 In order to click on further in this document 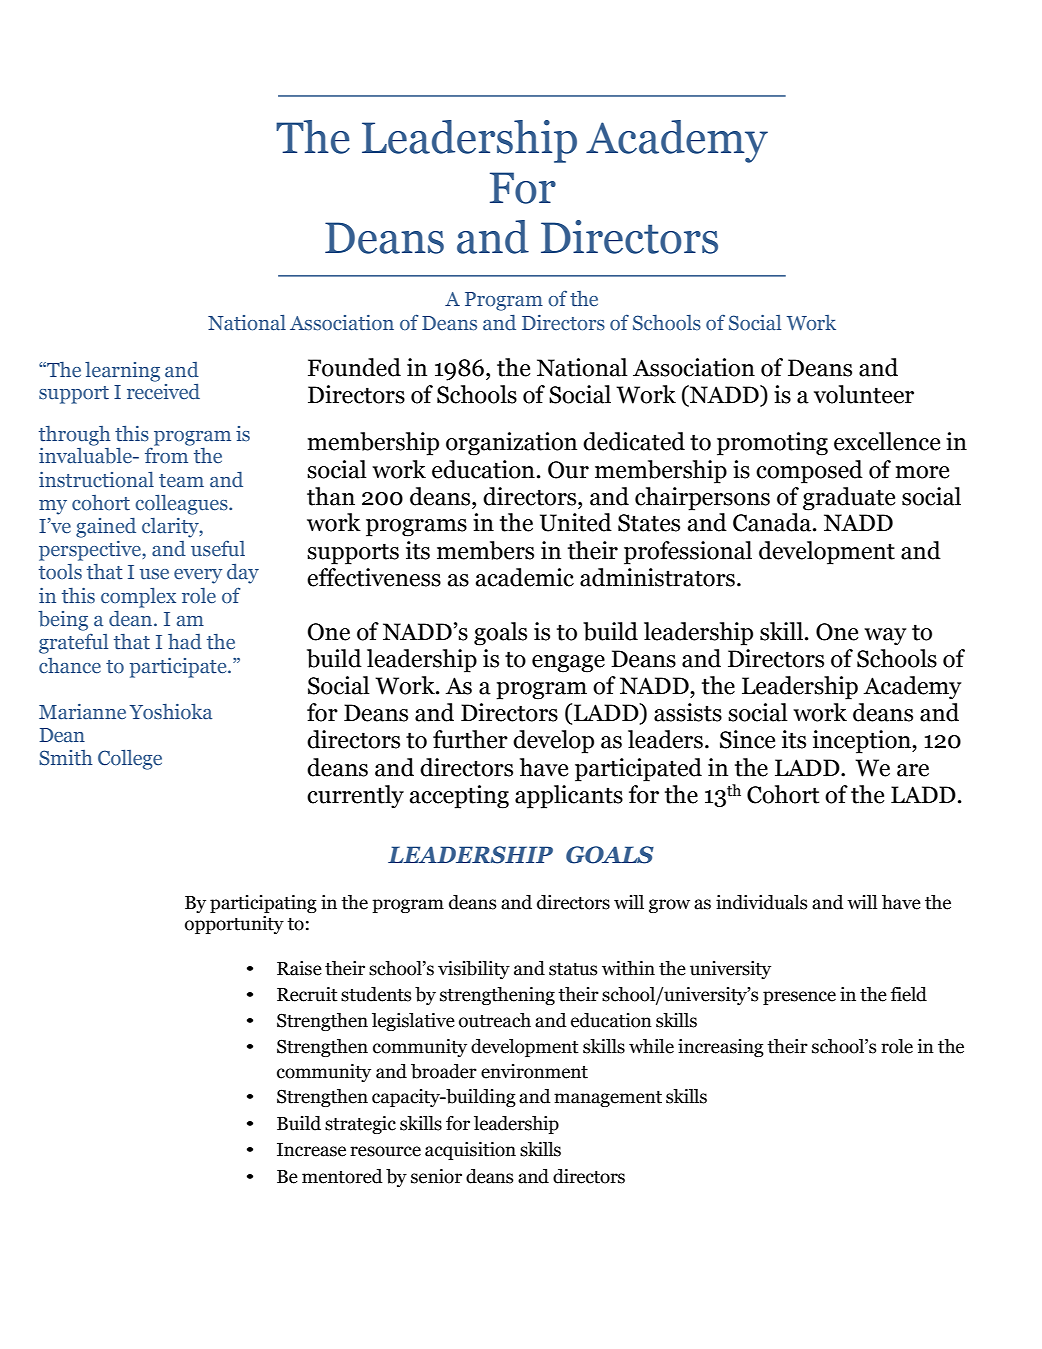, I will do `click(470, 739)`.
